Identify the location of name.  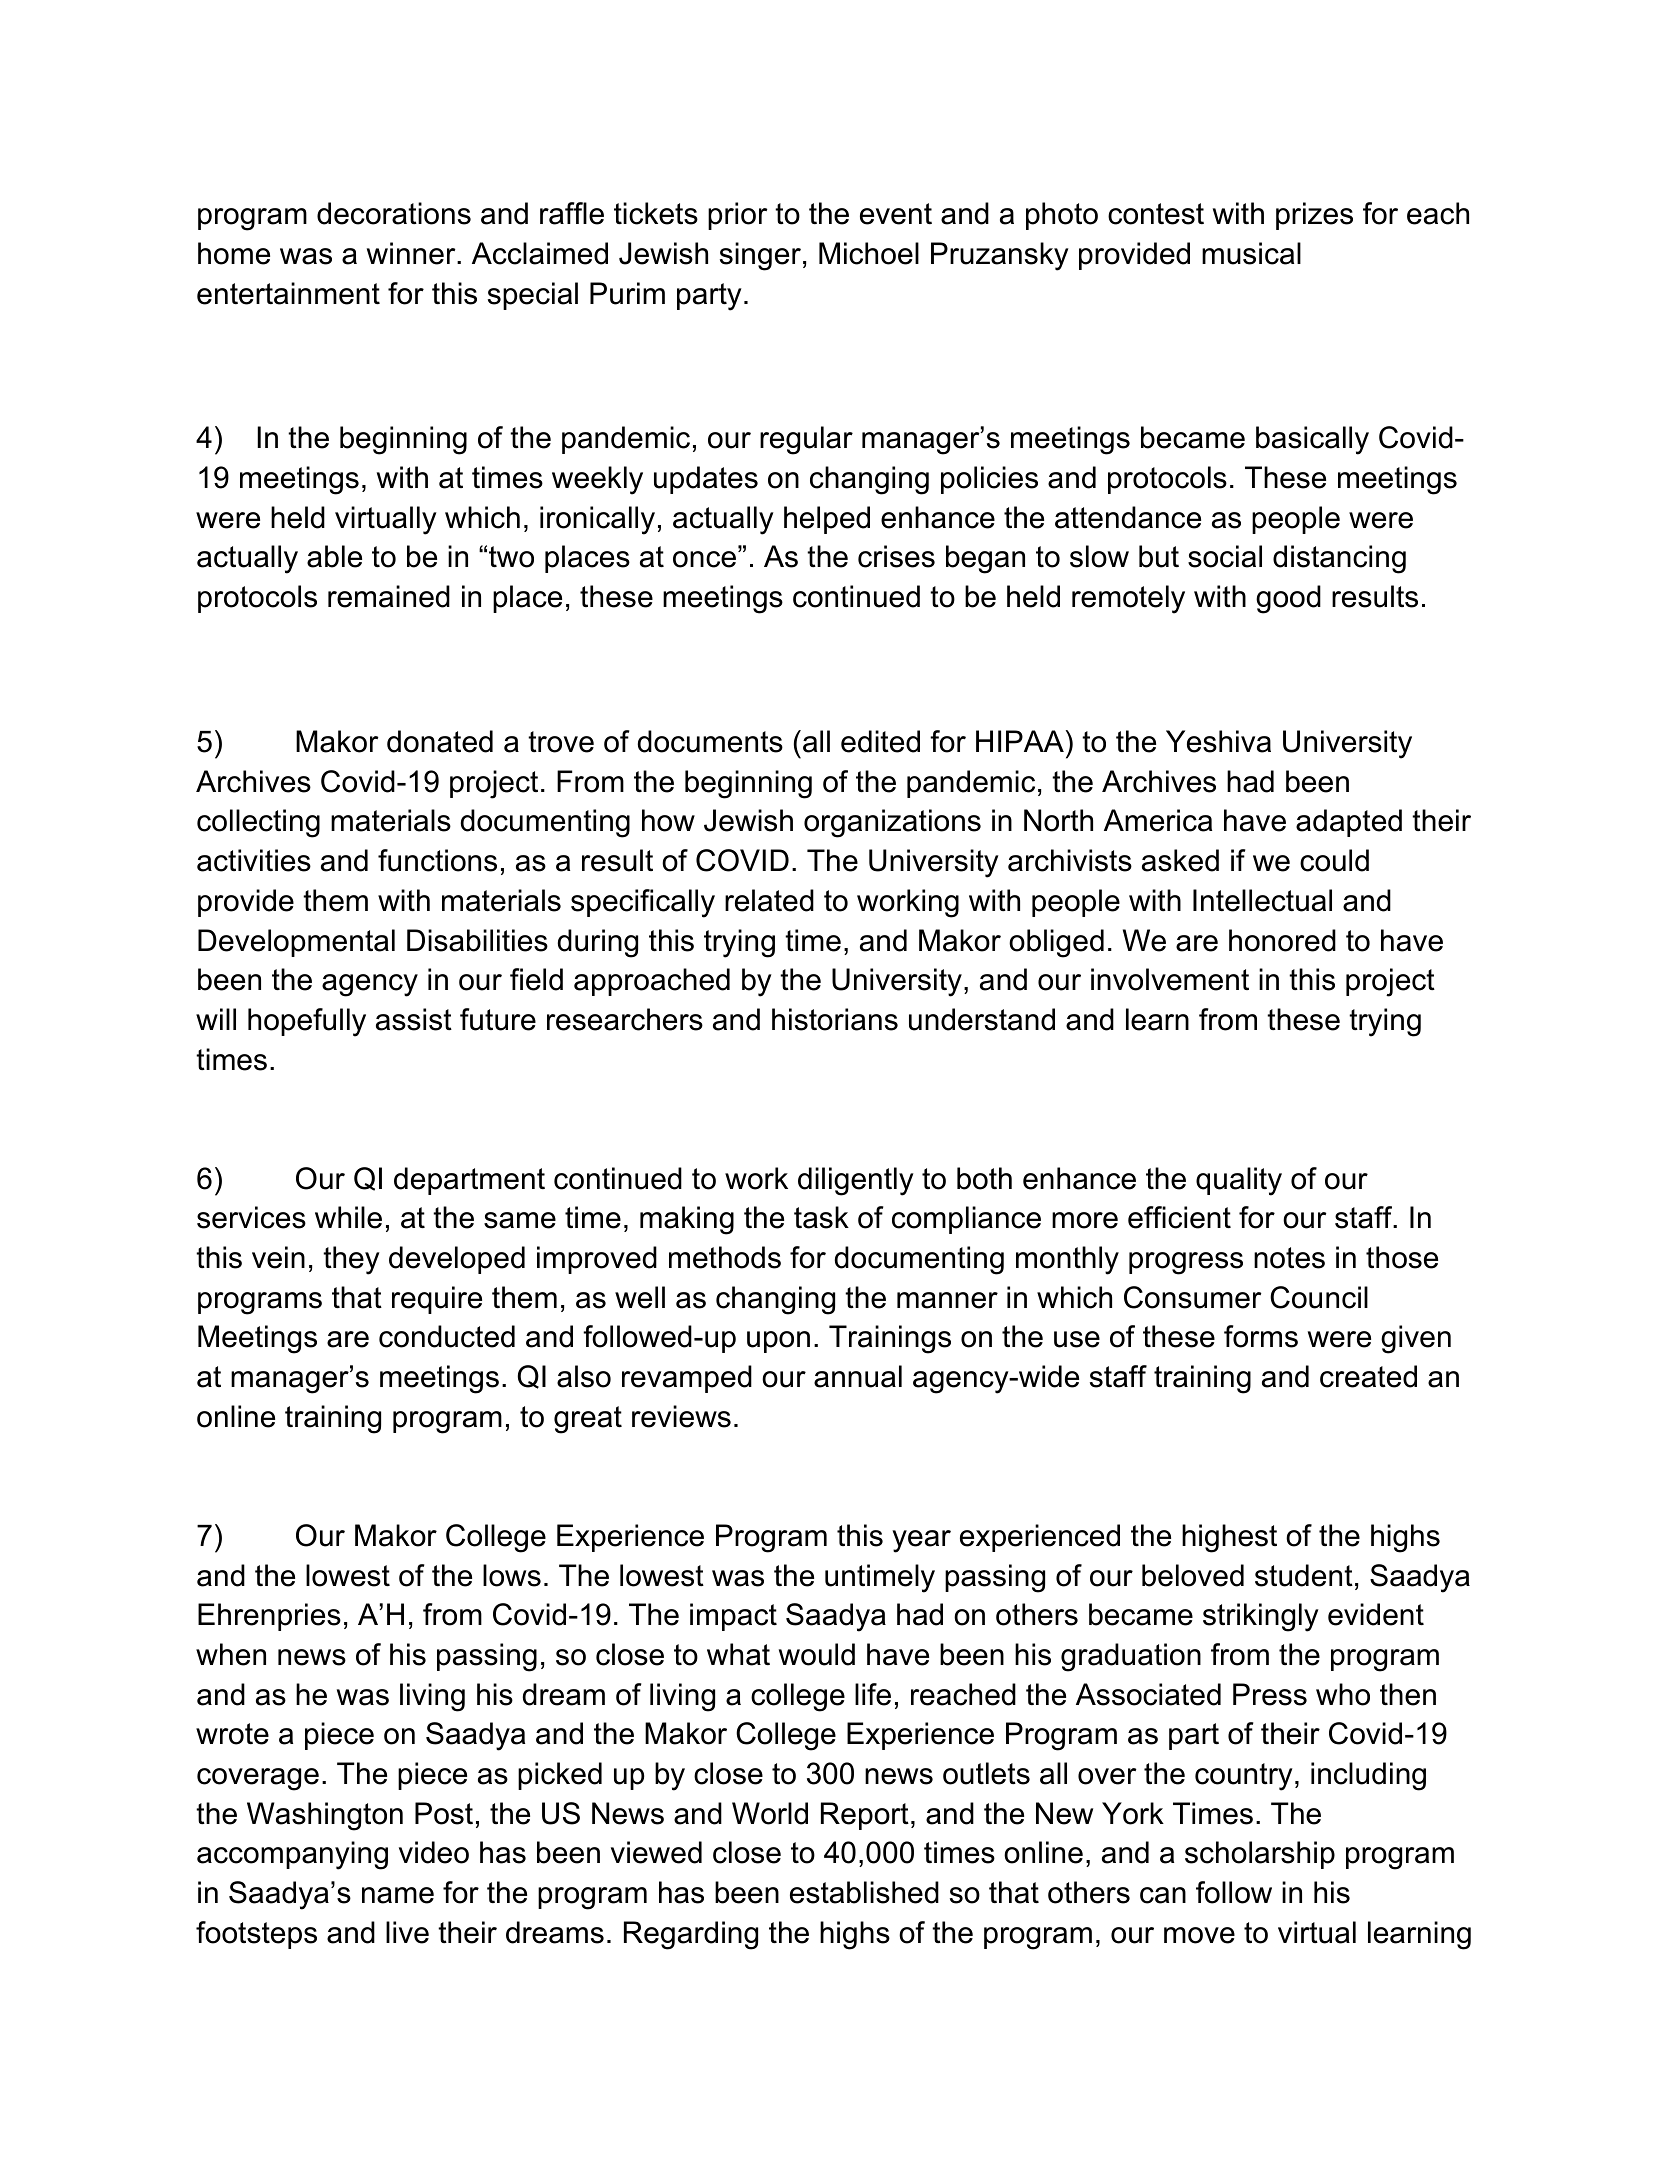
(398, 1895).
